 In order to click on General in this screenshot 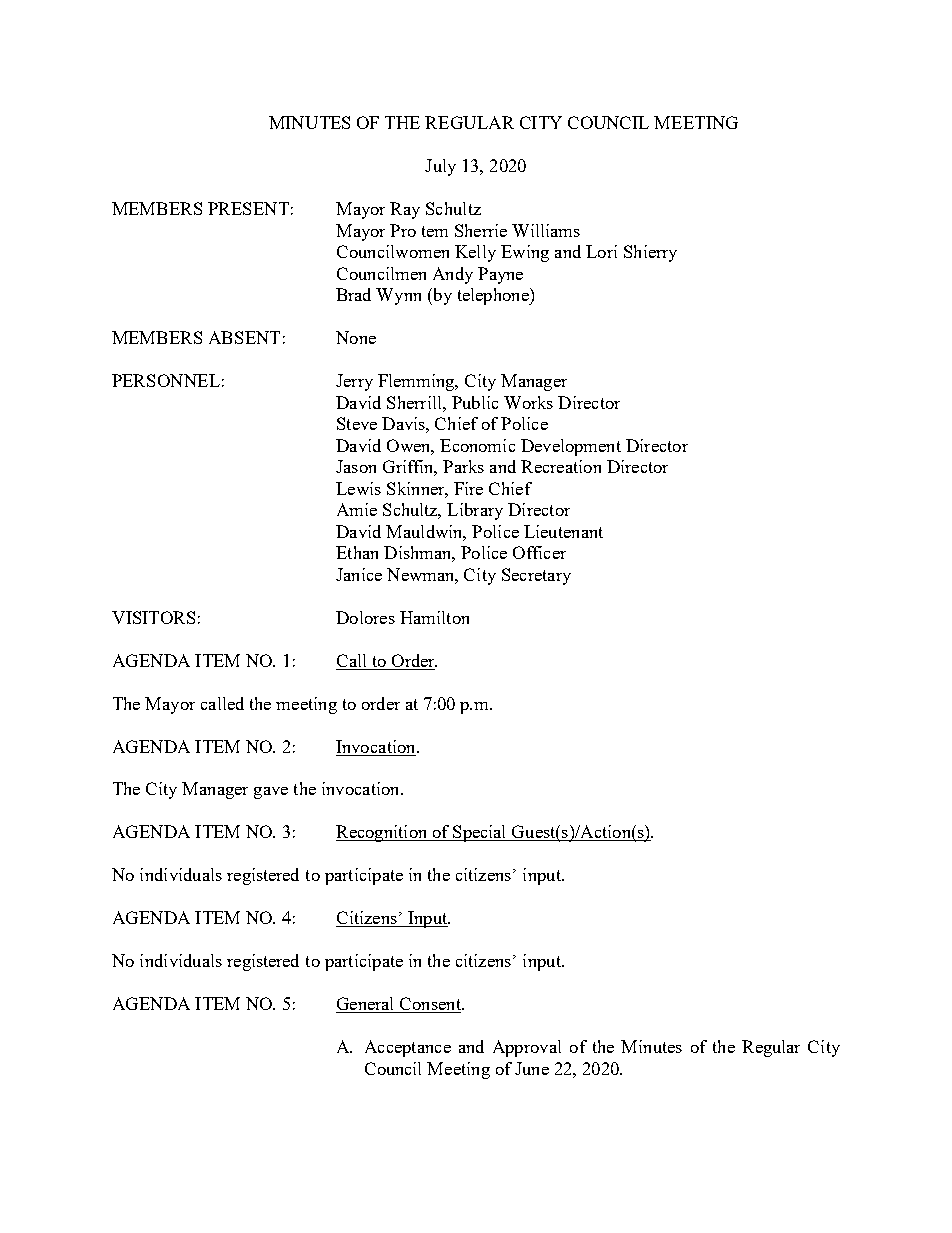, I will do `click(366, 1005)`.
